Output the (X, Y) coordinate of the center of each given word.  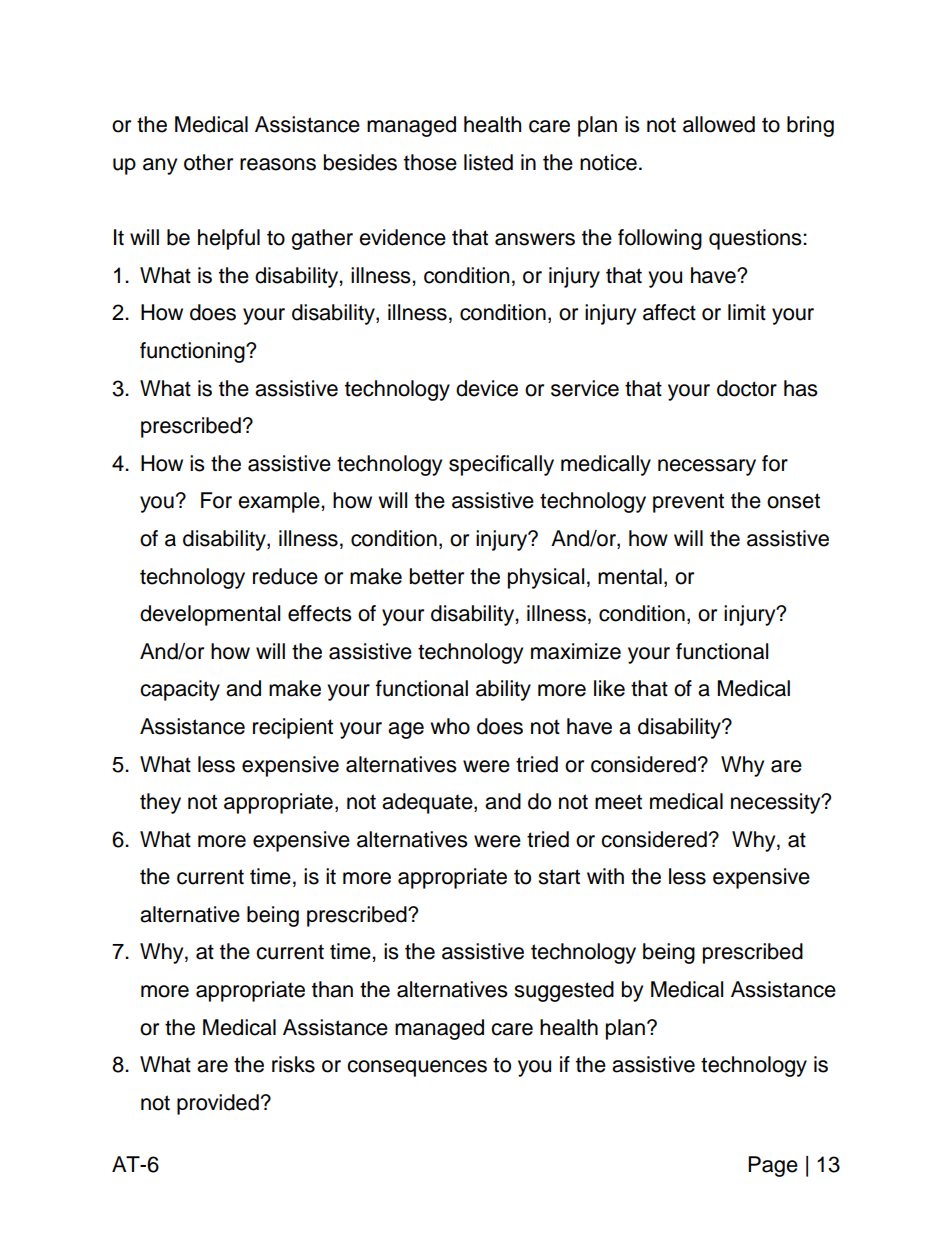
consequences (417, 1068)
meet (618, 802)
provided (218, 1104)
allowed (719, 124)
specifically (501, 465)
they (160, 803)
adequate (428, 803)
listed (488, 162)
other (208, 162)
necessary (707, 467)
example (280, 502)
